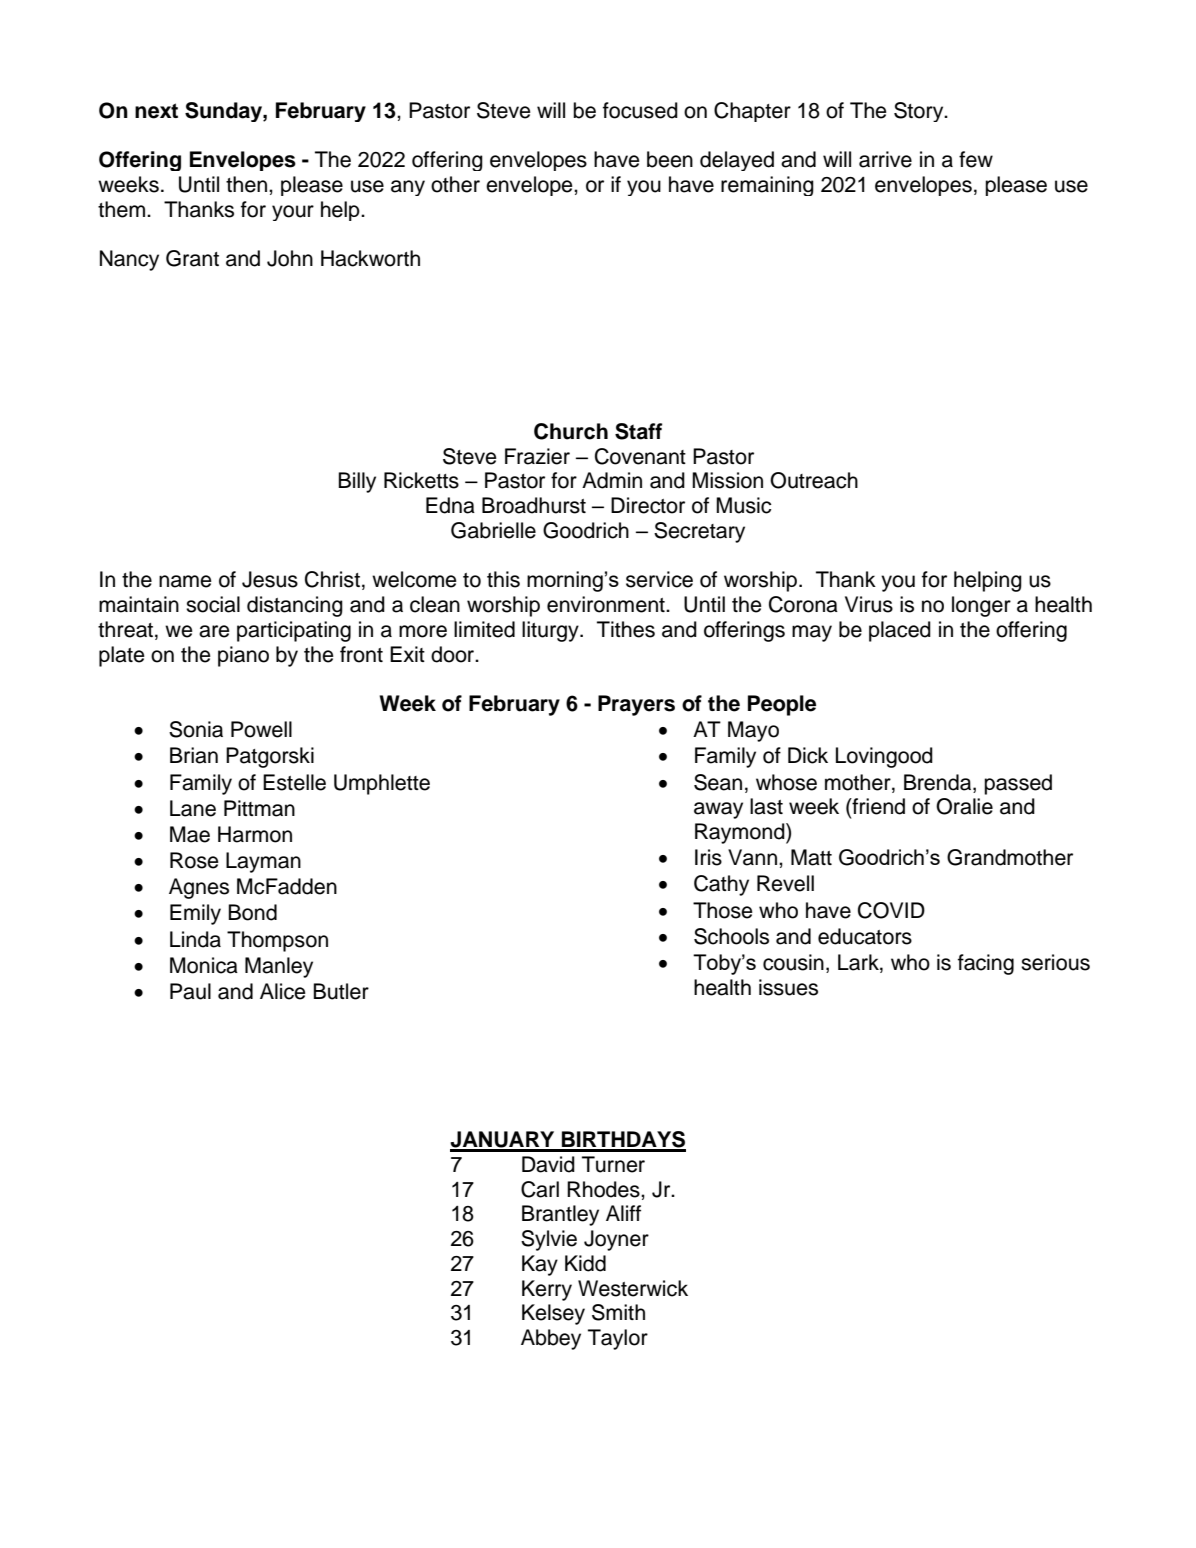 This screenshot has height=1548, width=1196. I want to click on Director, so click(648, 505).
